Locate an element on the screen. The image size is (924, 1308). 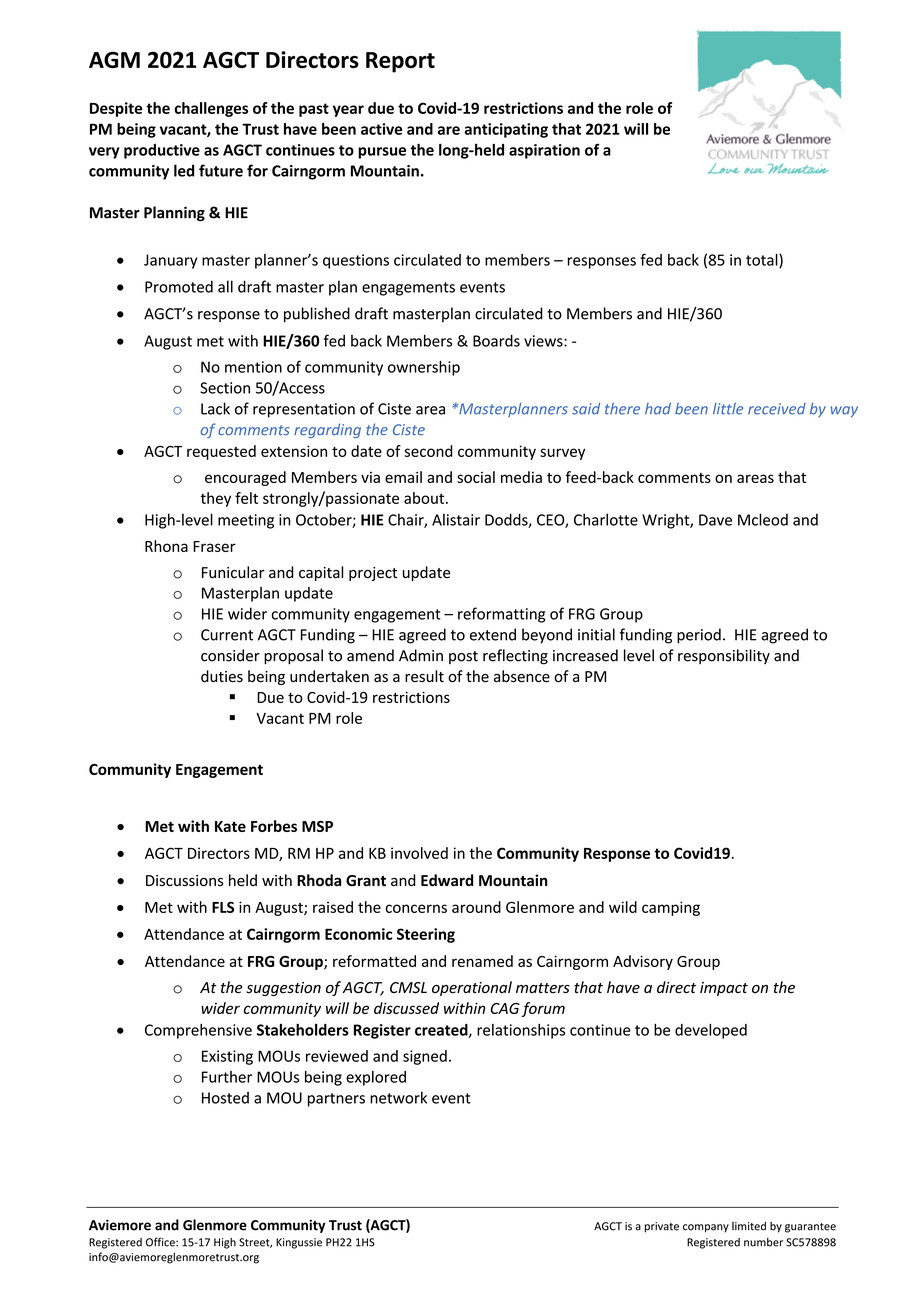
network is located at coordinates (398, 1097).
